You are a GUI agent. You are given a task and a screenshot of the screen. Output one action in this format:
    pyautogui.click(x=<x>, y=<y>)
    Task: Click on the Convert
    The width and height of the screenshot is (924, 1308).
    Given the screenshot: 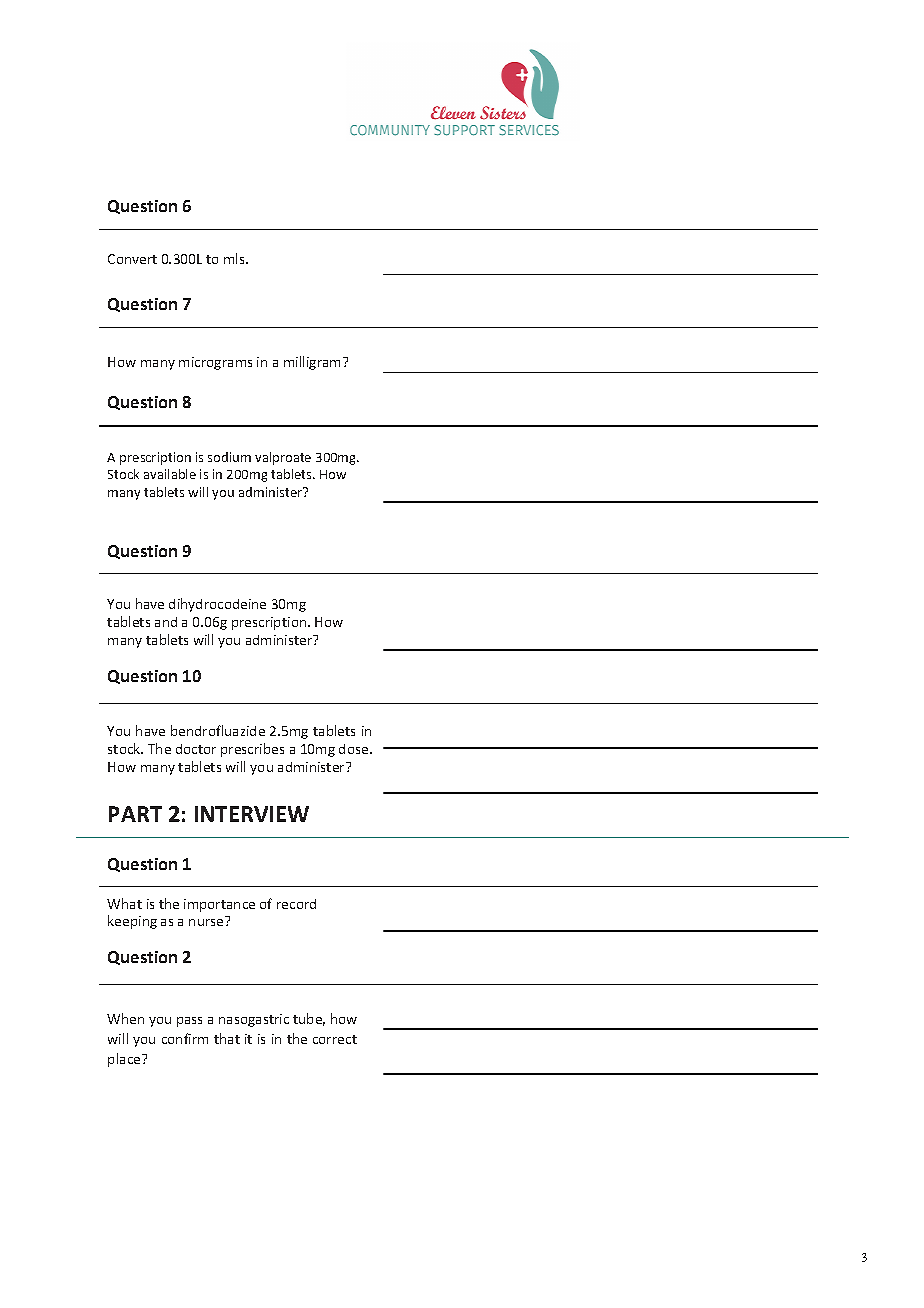 What is the action you would take?
    pyautogui.click(x=132, y=259)
